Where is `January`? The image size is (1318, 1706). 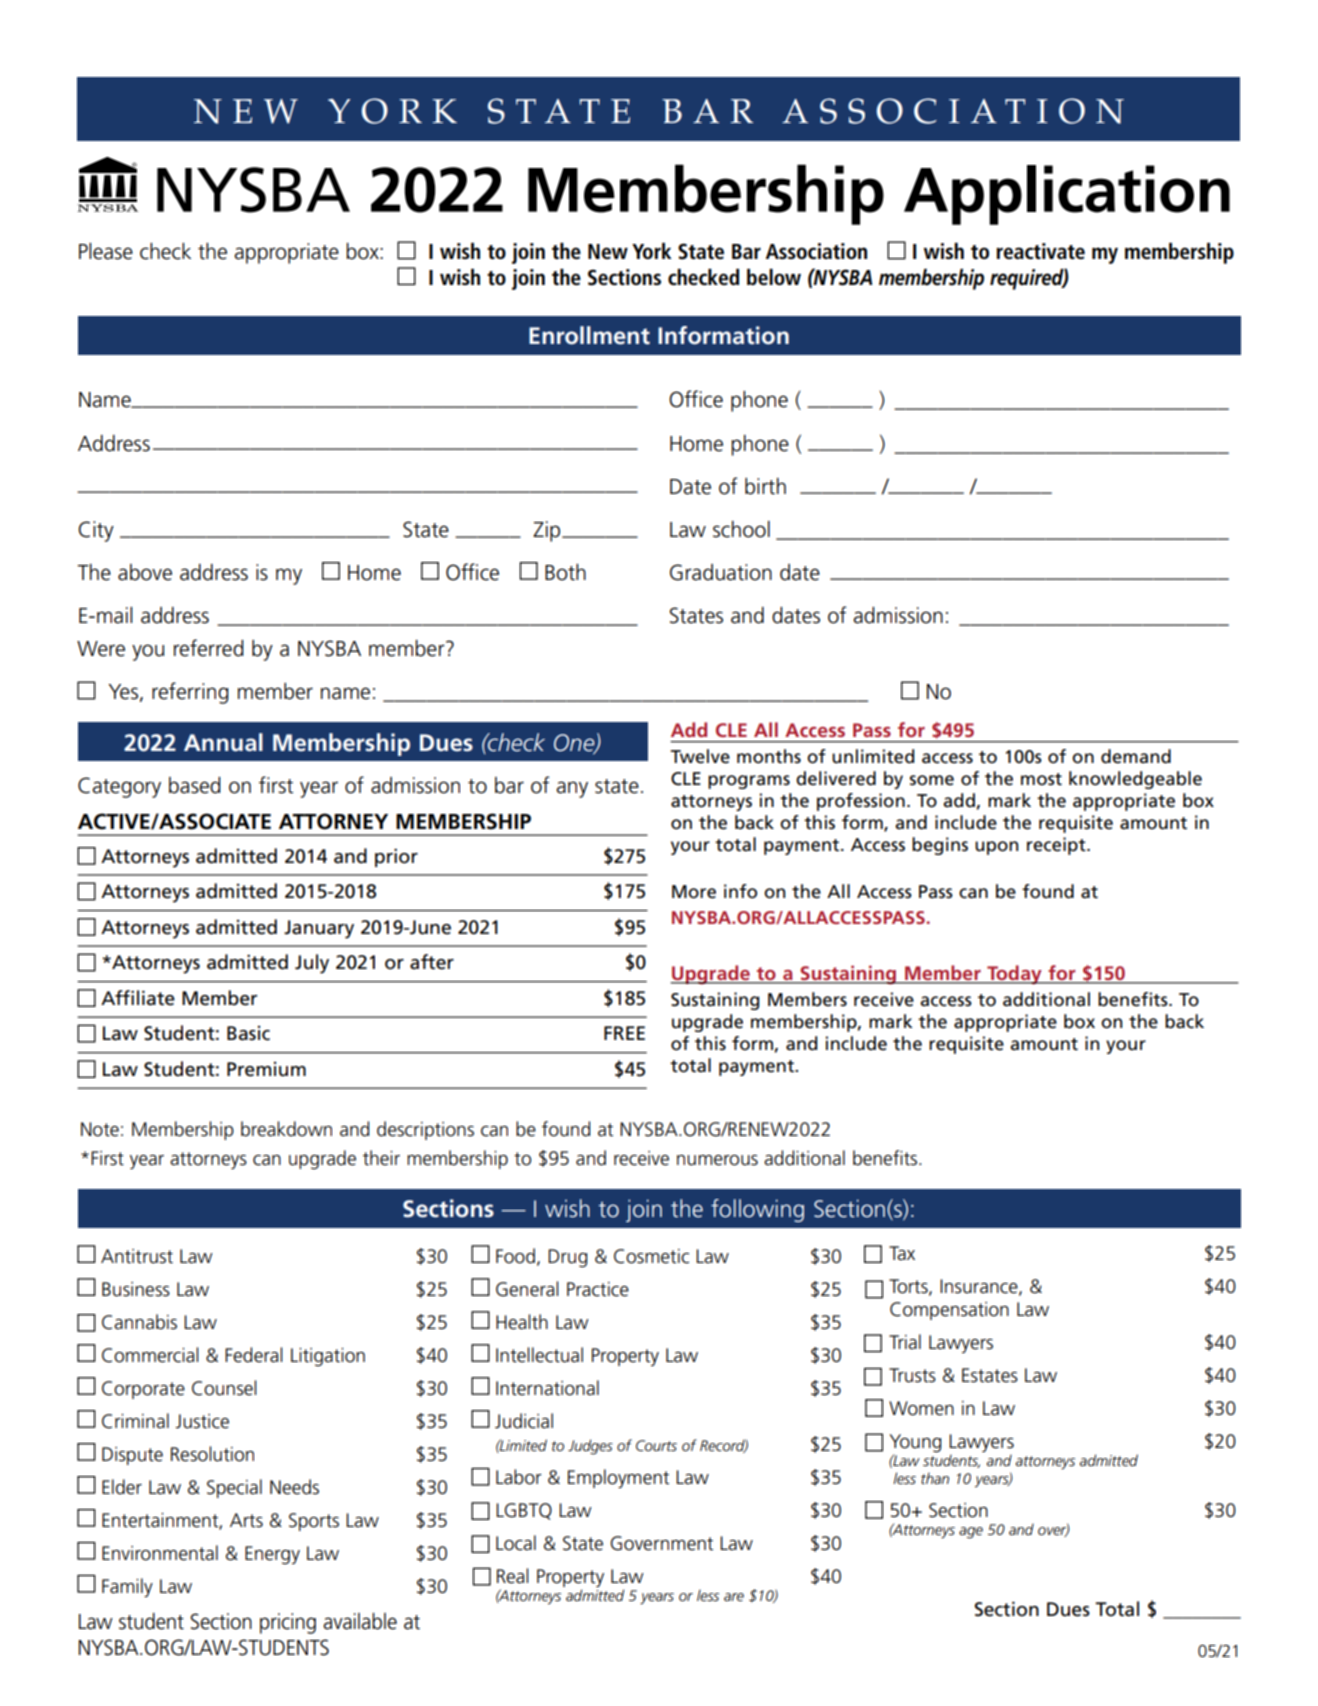 January is located at coordinates (319, 929).
